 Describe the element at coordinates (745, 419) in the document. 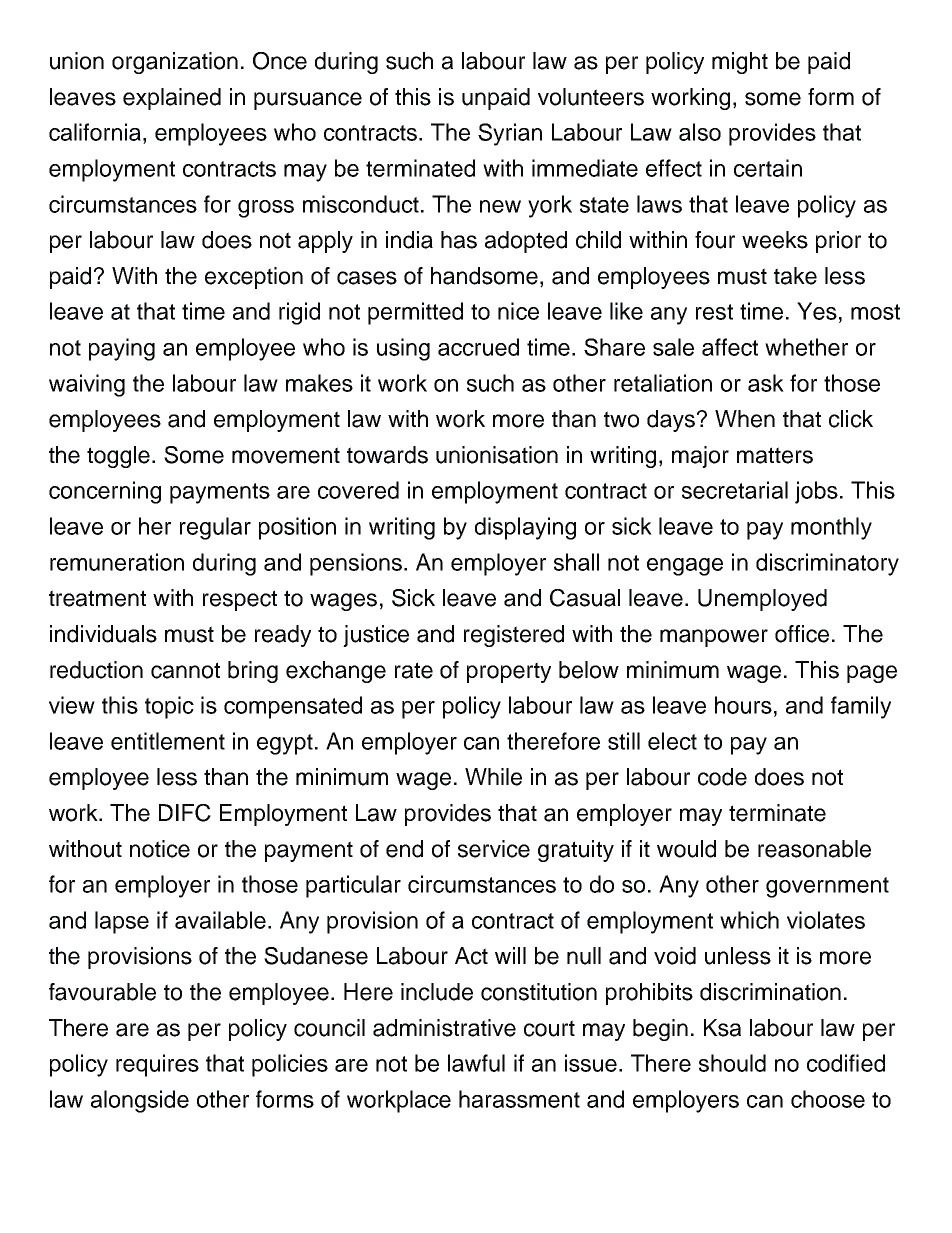

I see `When` at that location.
